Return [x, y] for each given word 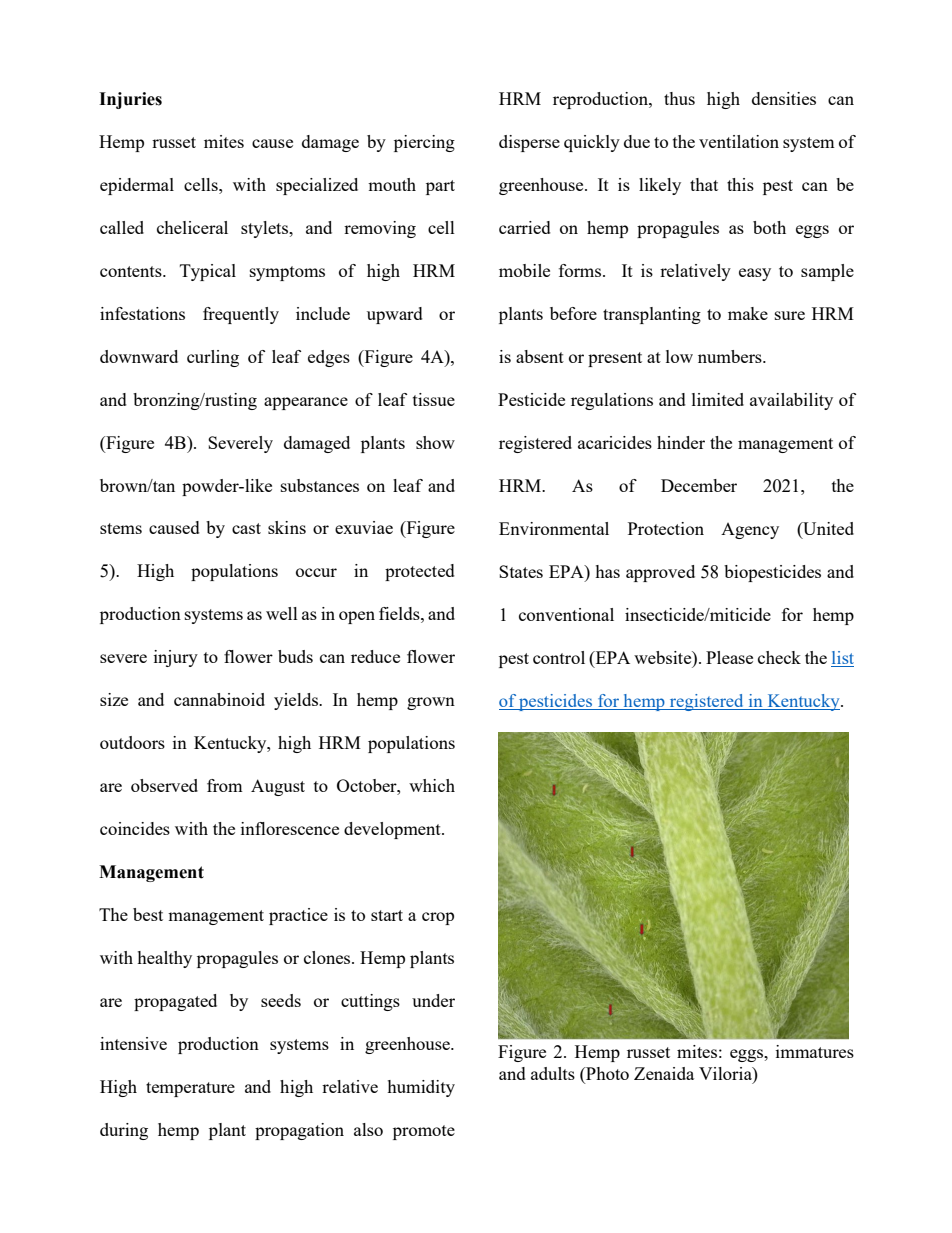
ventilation [739, 141]
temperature [190, 1089]
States [521, 571]
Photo [606, 1075]
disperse [529, 143]
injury [176, 658]
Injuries [130, 100]
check [779, 657]
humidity [421, 1088]
